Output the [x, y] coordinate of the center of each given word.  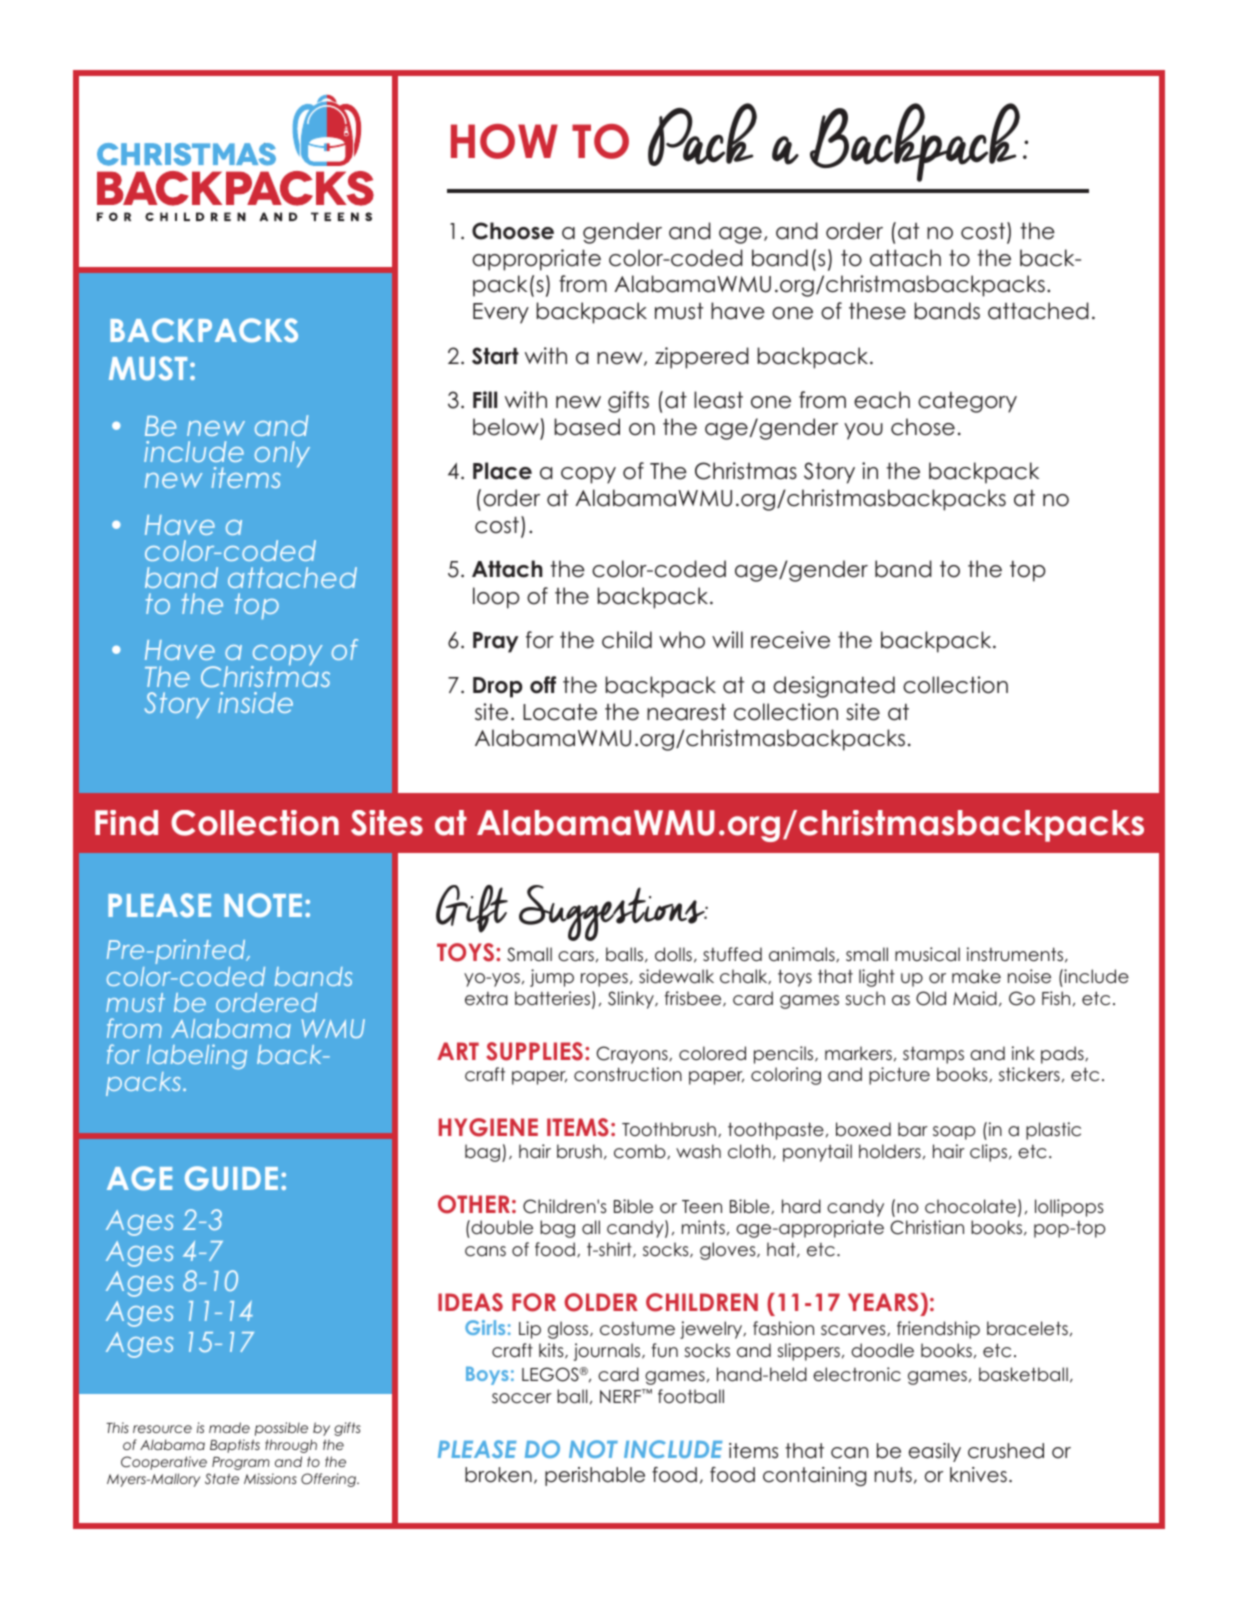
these [877, 311]
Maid [975, 998]
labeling [197, 1058]
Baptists [235, 1446]
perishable [595, 1476]
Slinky [632, 1000]
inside [255, 702]
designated [834, 687]
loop [496, 598]
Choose [513, 231]
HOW [504, 141]
